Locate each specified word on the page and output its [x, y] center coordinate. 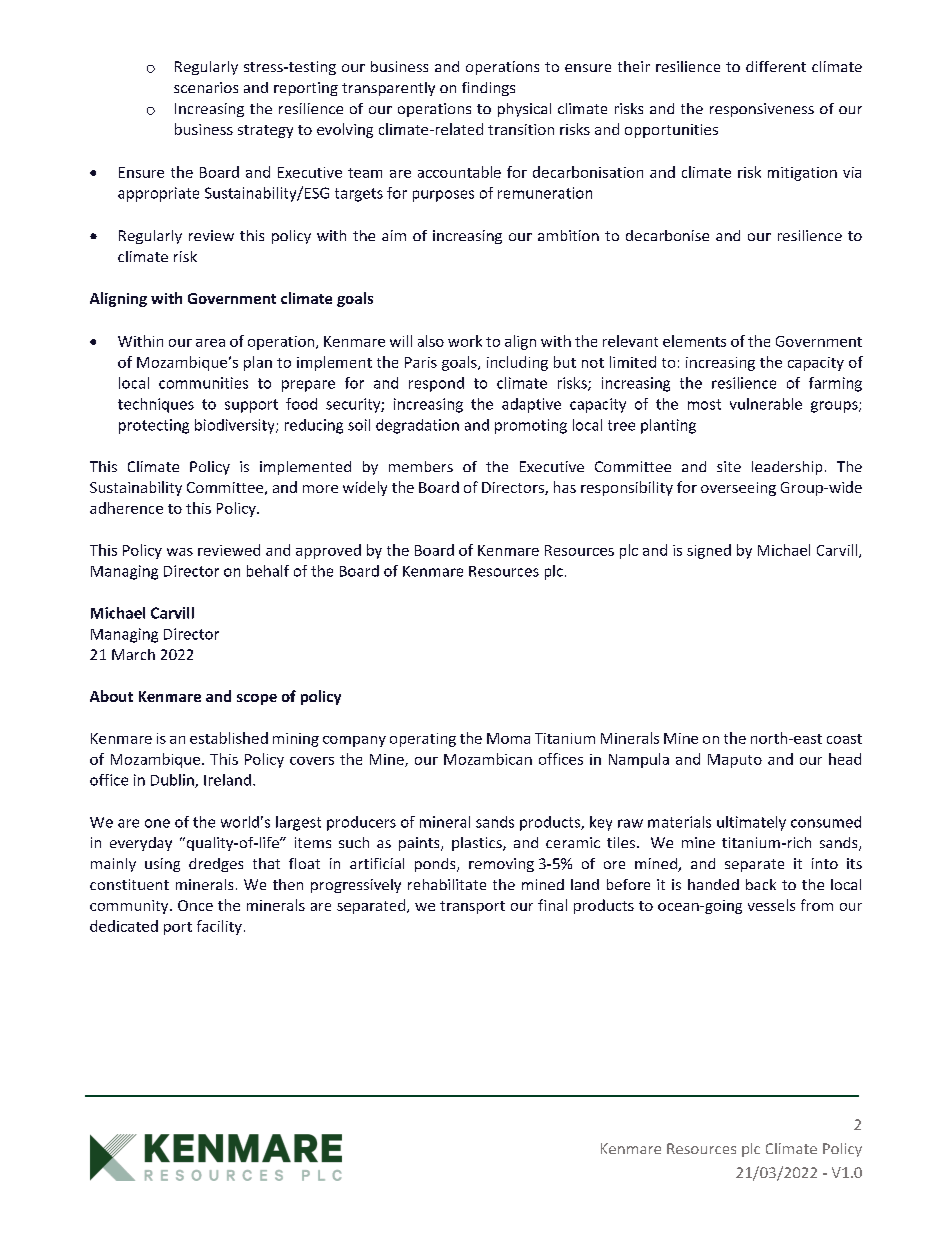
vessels [771, 905]
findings [488, 89]
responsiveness [762, 110]
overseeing [738, 489]
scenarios [206, 87]
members [421, 466]
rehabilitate [447, 884]
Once [195, 905]
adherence [126, 508]
